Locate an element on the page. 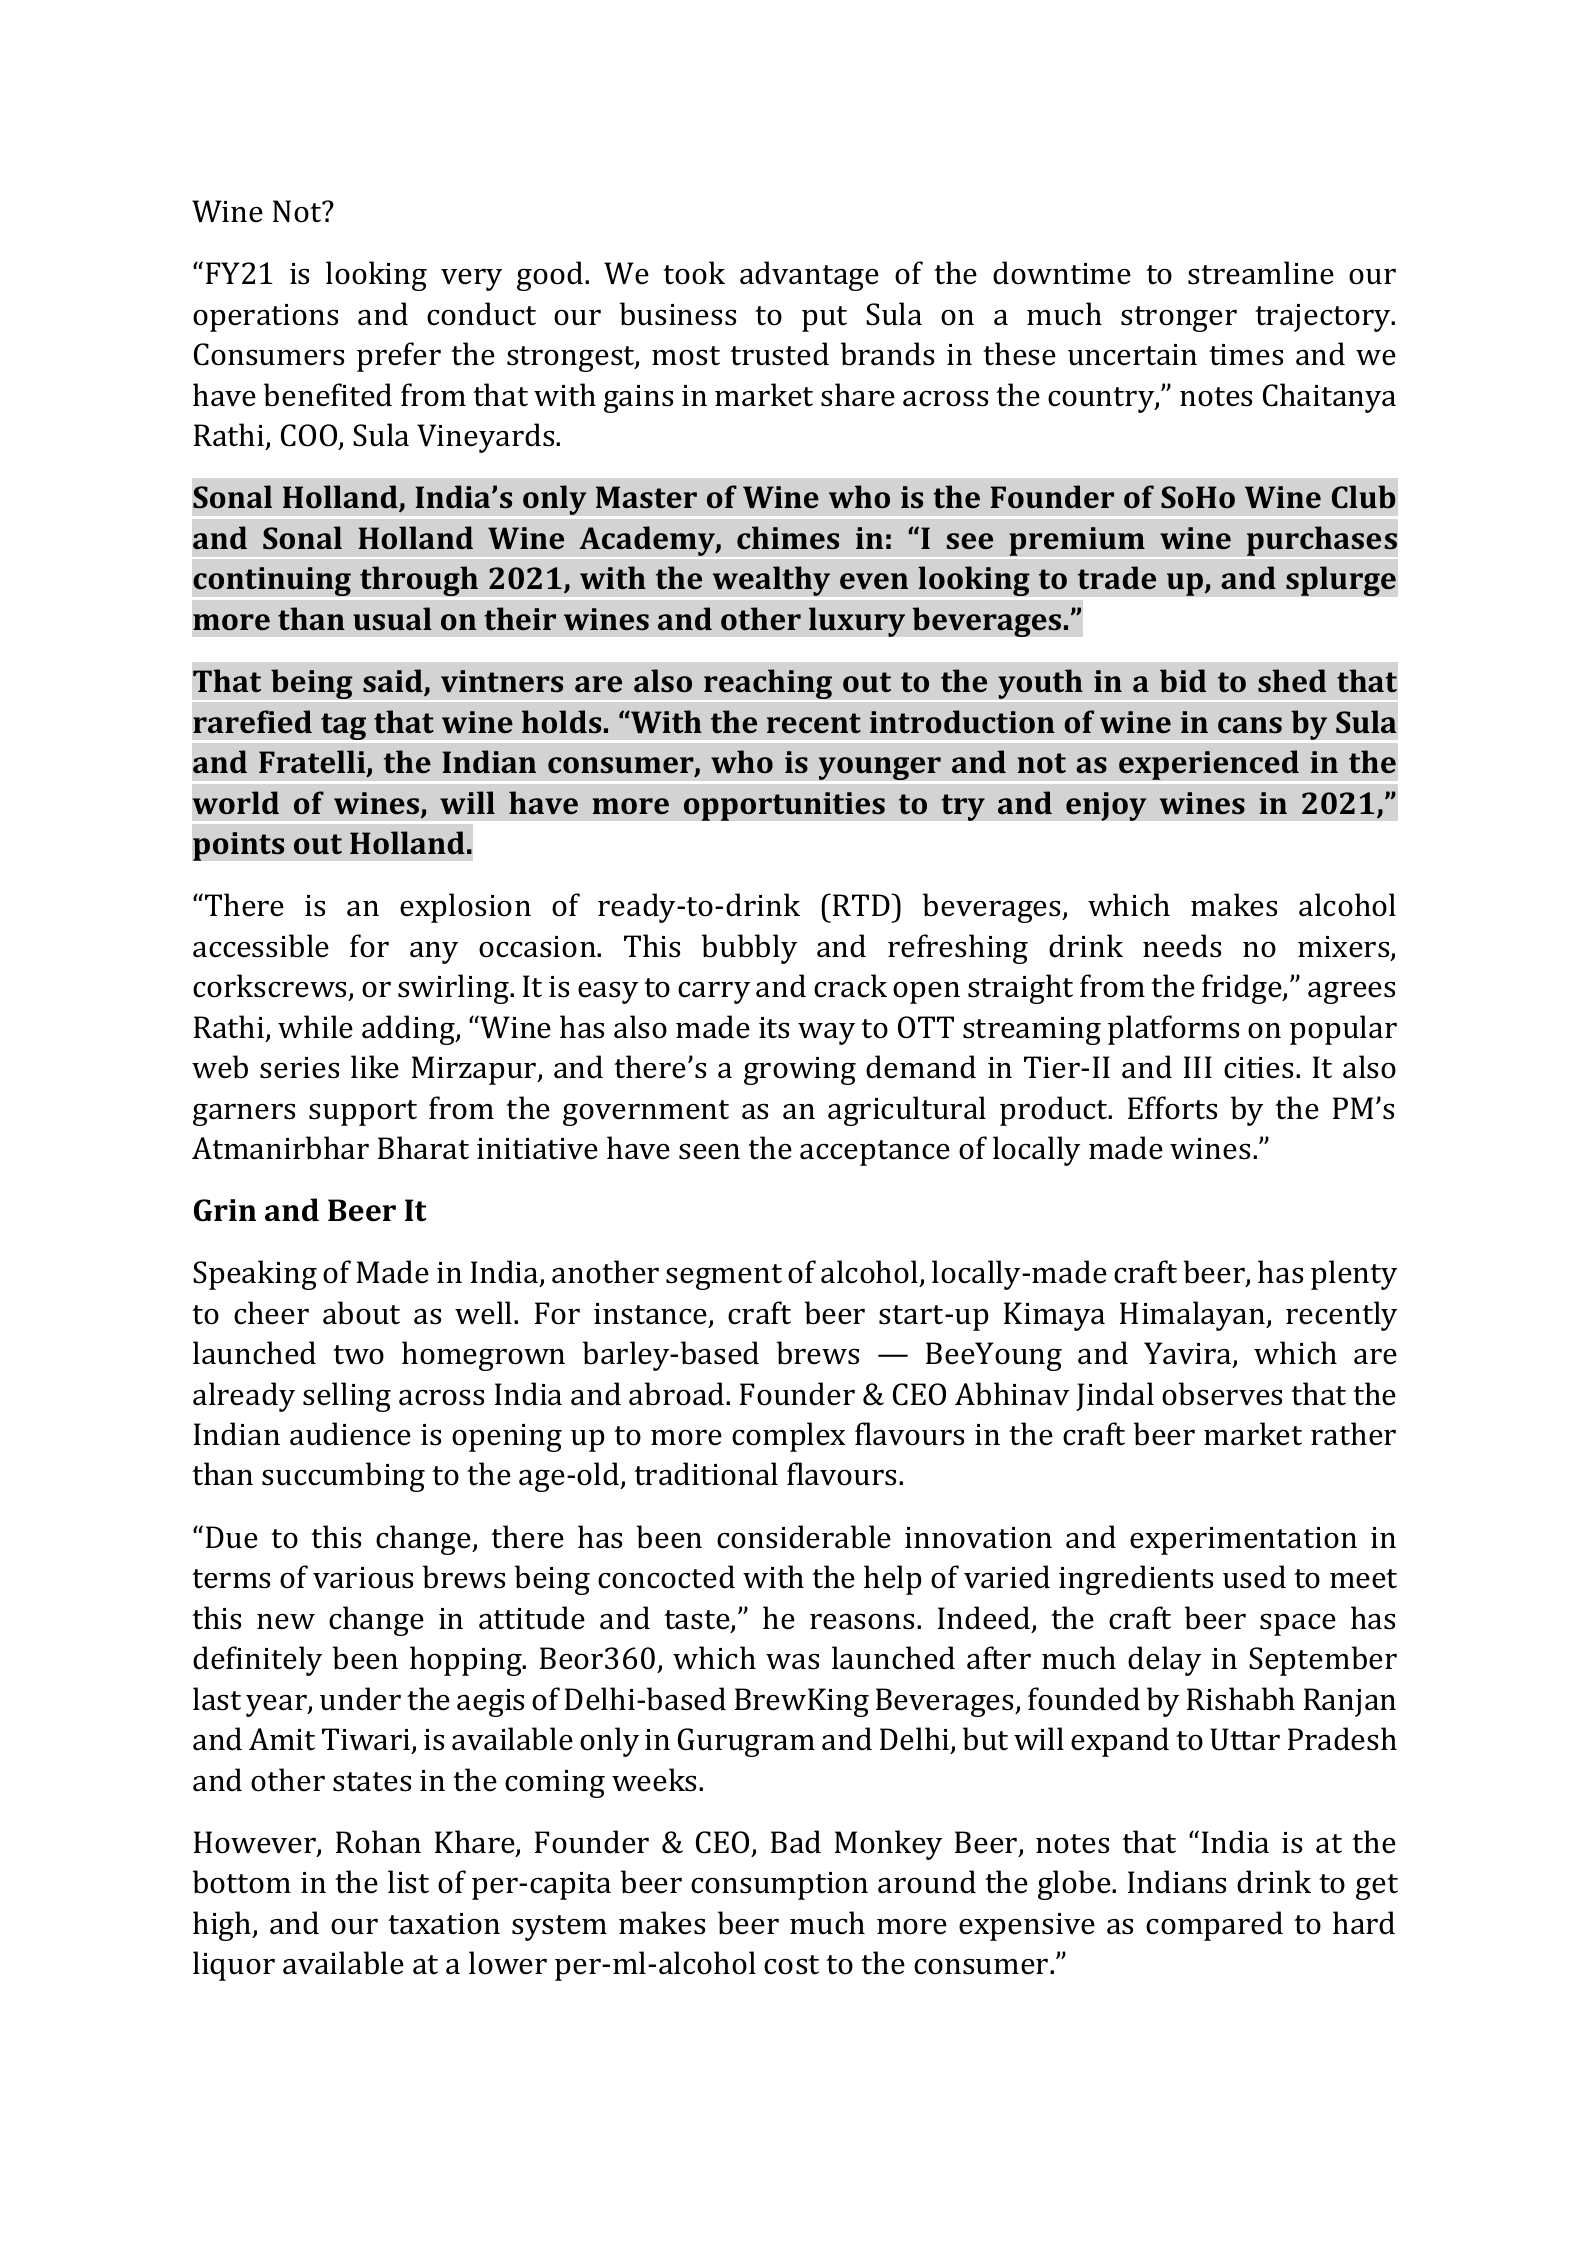 This document has width=1590, height=2248. considerable is located at coordinates (804, 1537).
